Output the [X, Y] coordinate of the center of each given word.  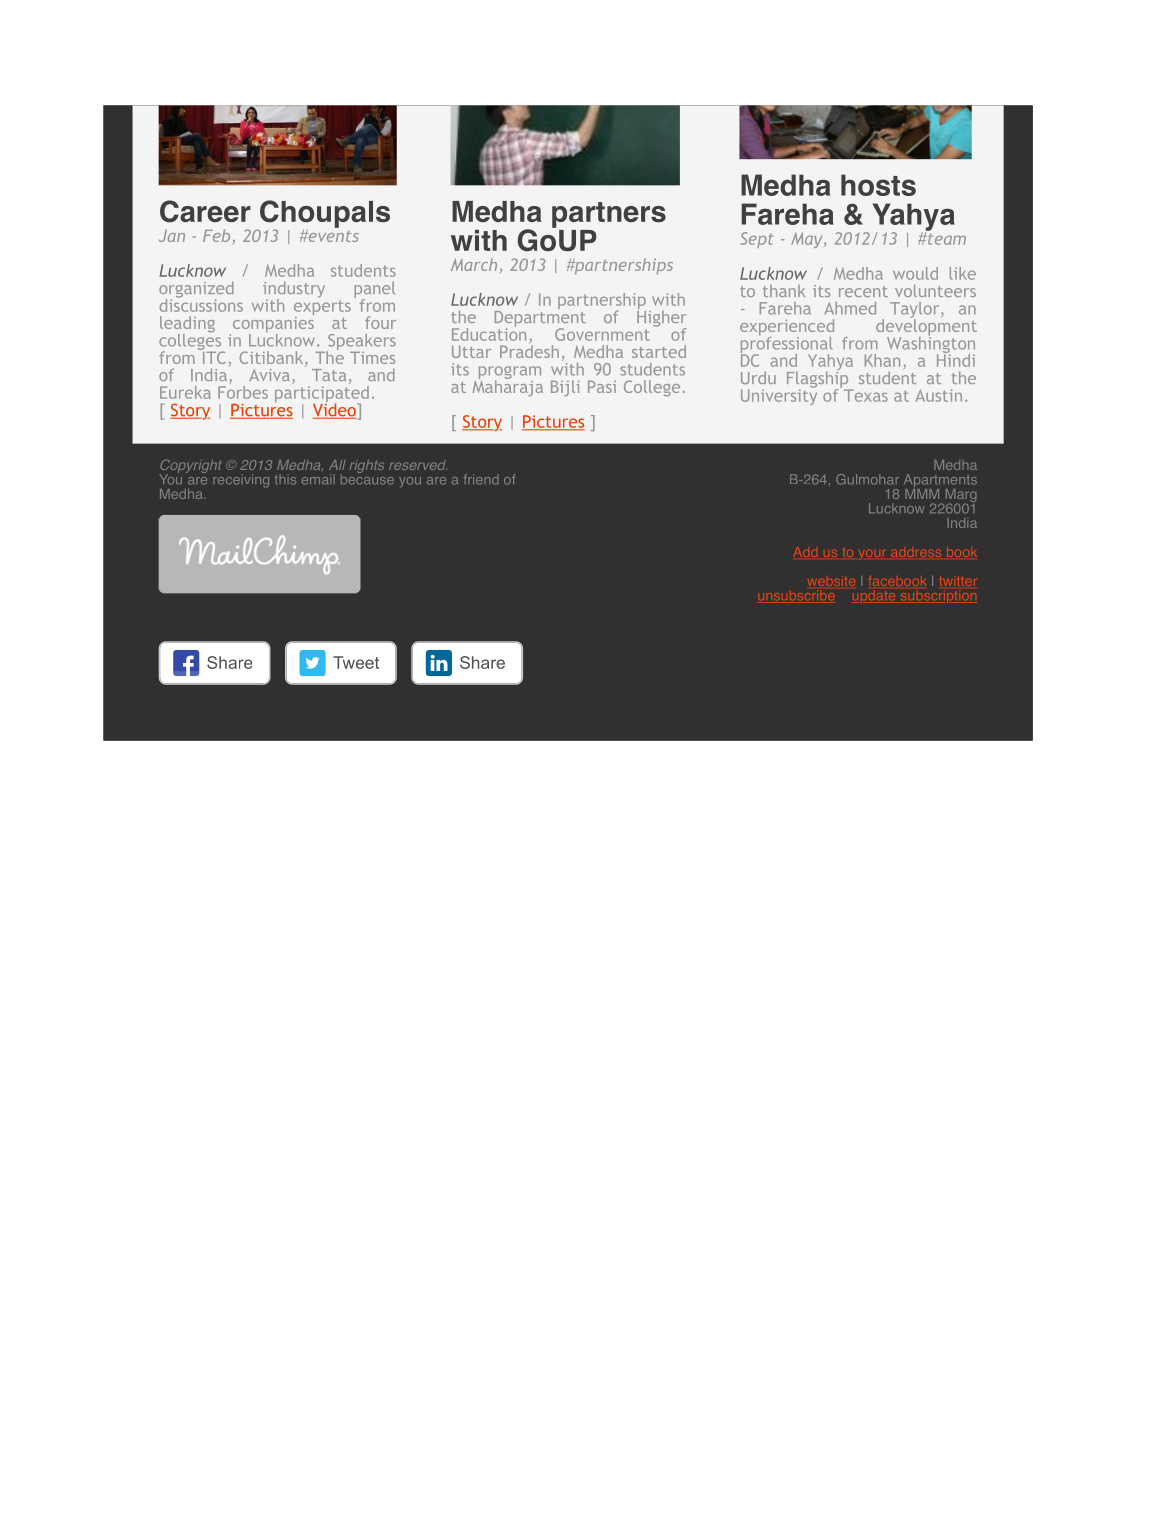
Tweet [356, 662]
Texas [866, 395]
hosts [878, 185]
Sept [757, 240]
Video [335, 410]
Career [205, 211]
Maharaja [508, 387]
